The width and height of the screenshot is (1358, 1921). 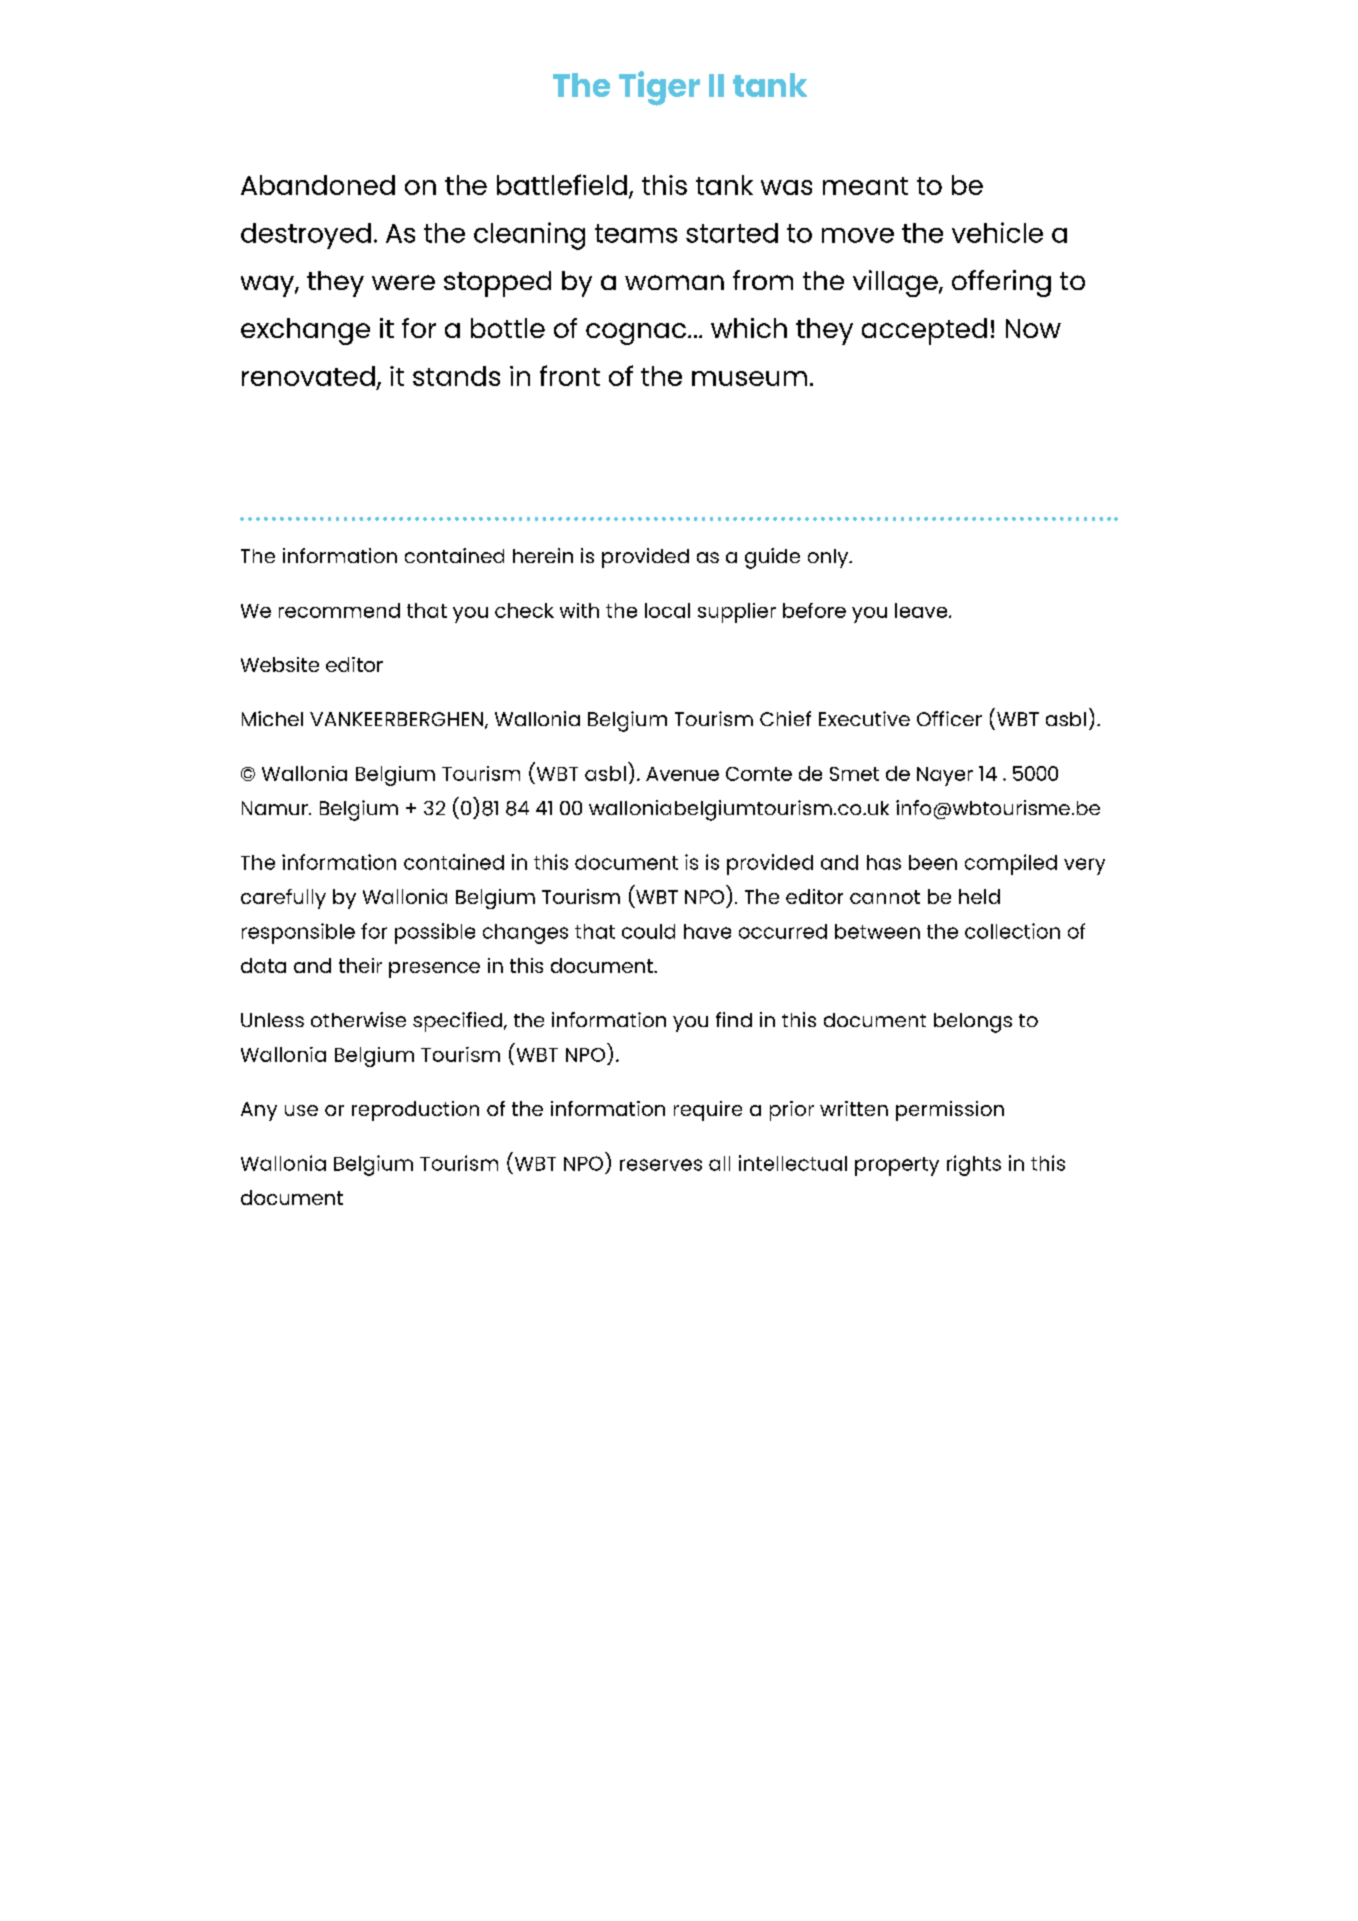 I want to click on local, so click(x=667, y=610).
